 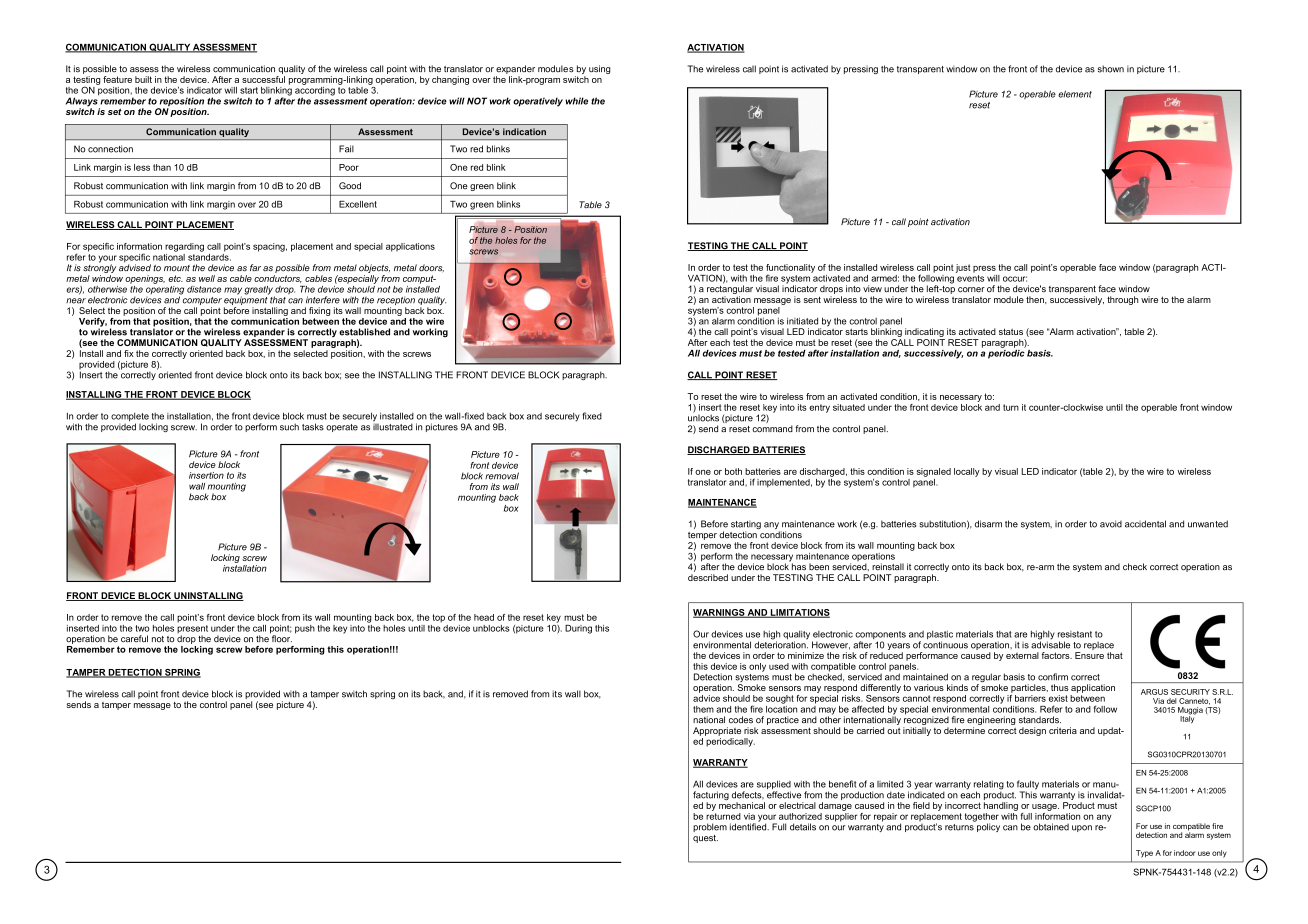 What do you see at coordinates (576, 101) in the screenshot?
I see `while` at bounding box center [576, 101].
